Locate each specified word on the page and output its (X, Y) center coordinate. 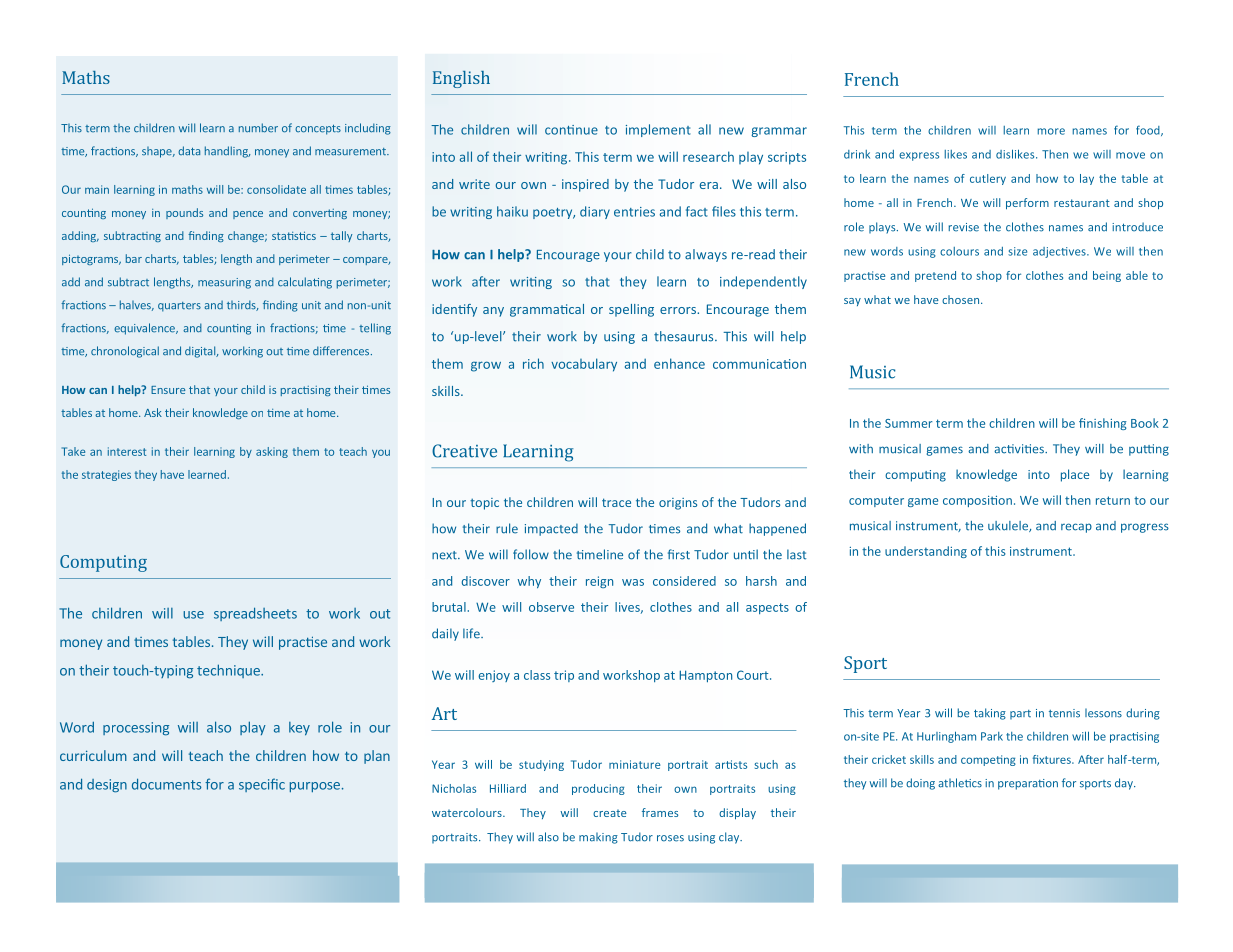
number (258, 128)
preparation (1028, 784)
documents (166, 784)
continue (571, 130)
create (610, 813)
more (1051, 131)
